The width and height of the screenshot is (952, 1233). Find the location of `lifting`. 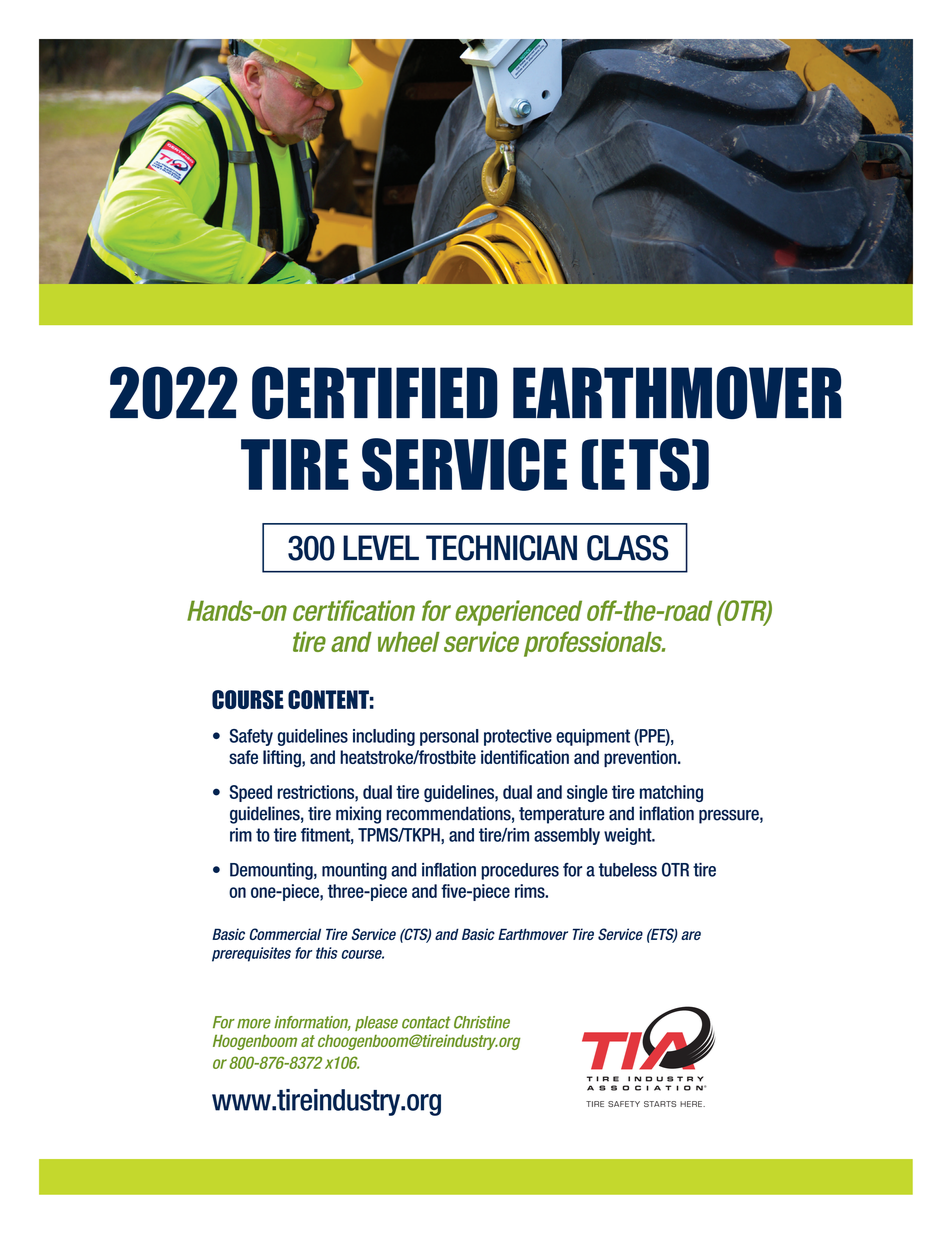

lifting is located at coordinates (283, 759).
